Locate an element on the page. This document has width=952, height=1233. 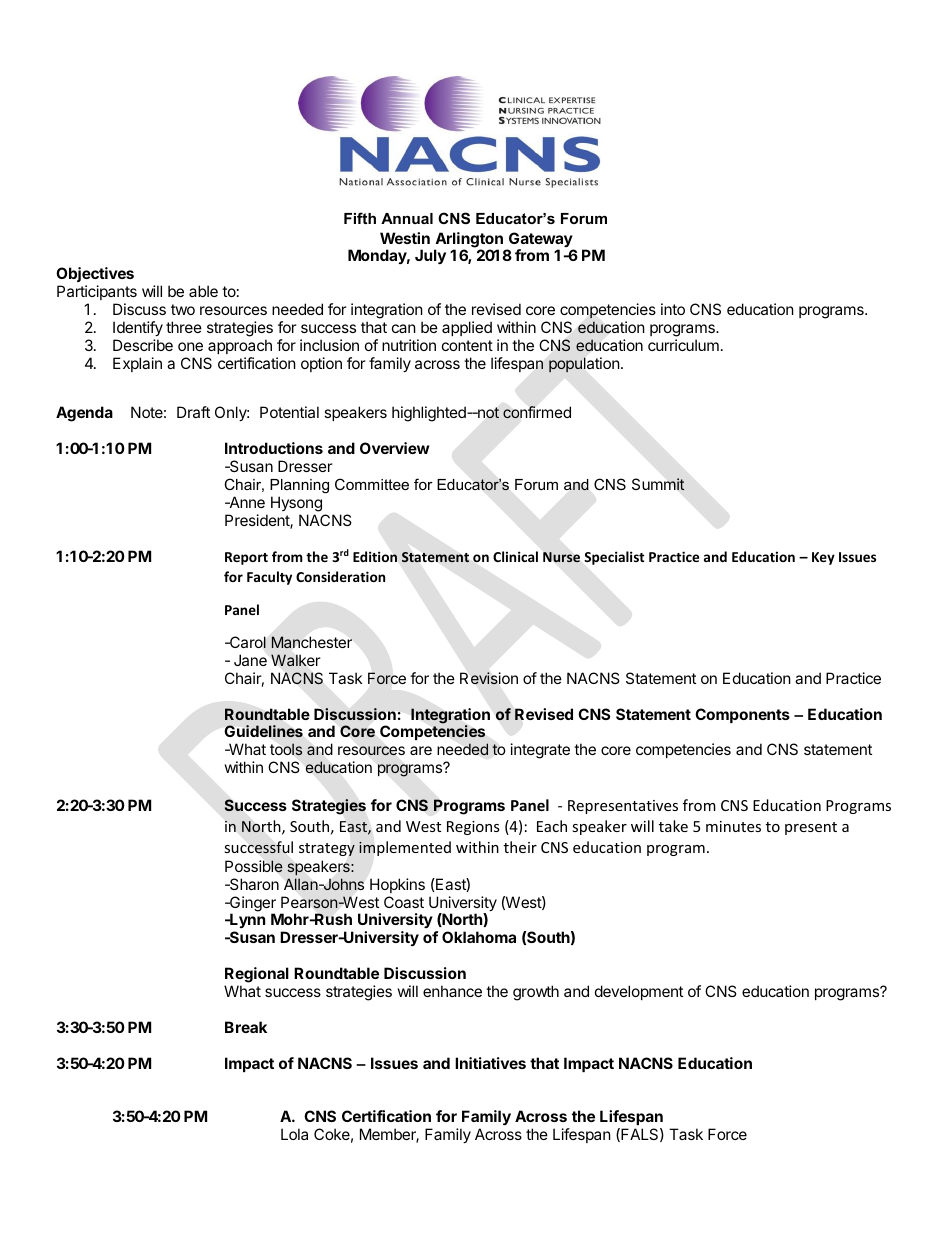
Arlington is located at coordinates (468, 241).
